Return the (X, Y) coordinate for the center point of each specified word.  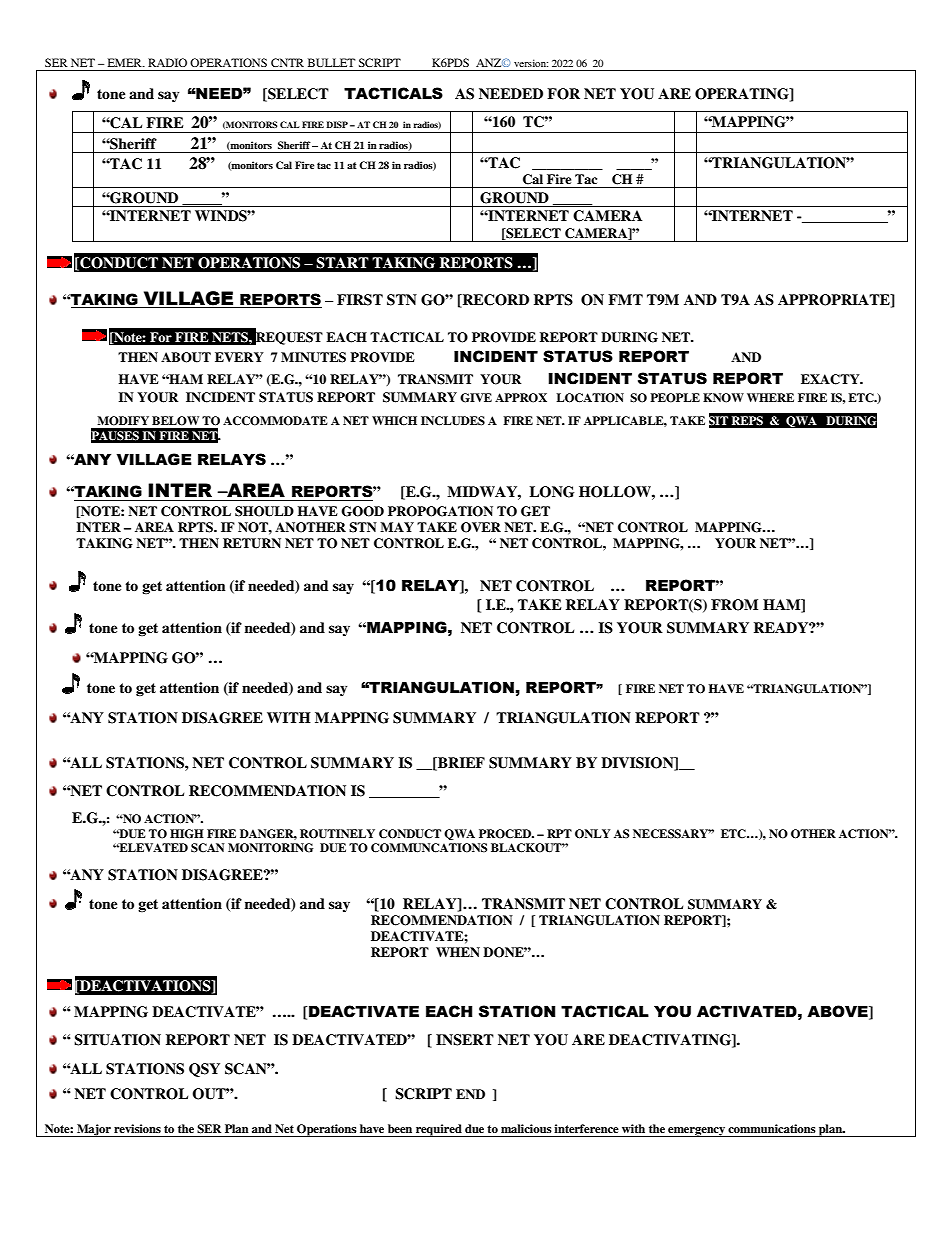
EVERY (239, 357)
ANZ (490, 62)
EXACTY (831, 379)
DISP (337, 124)
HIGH (187, 834)
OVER (481, 527)
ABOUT (186, 357)
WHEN (458, 952)
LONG (551, 492)
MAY (397, 527)
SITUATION (117, 1040)
